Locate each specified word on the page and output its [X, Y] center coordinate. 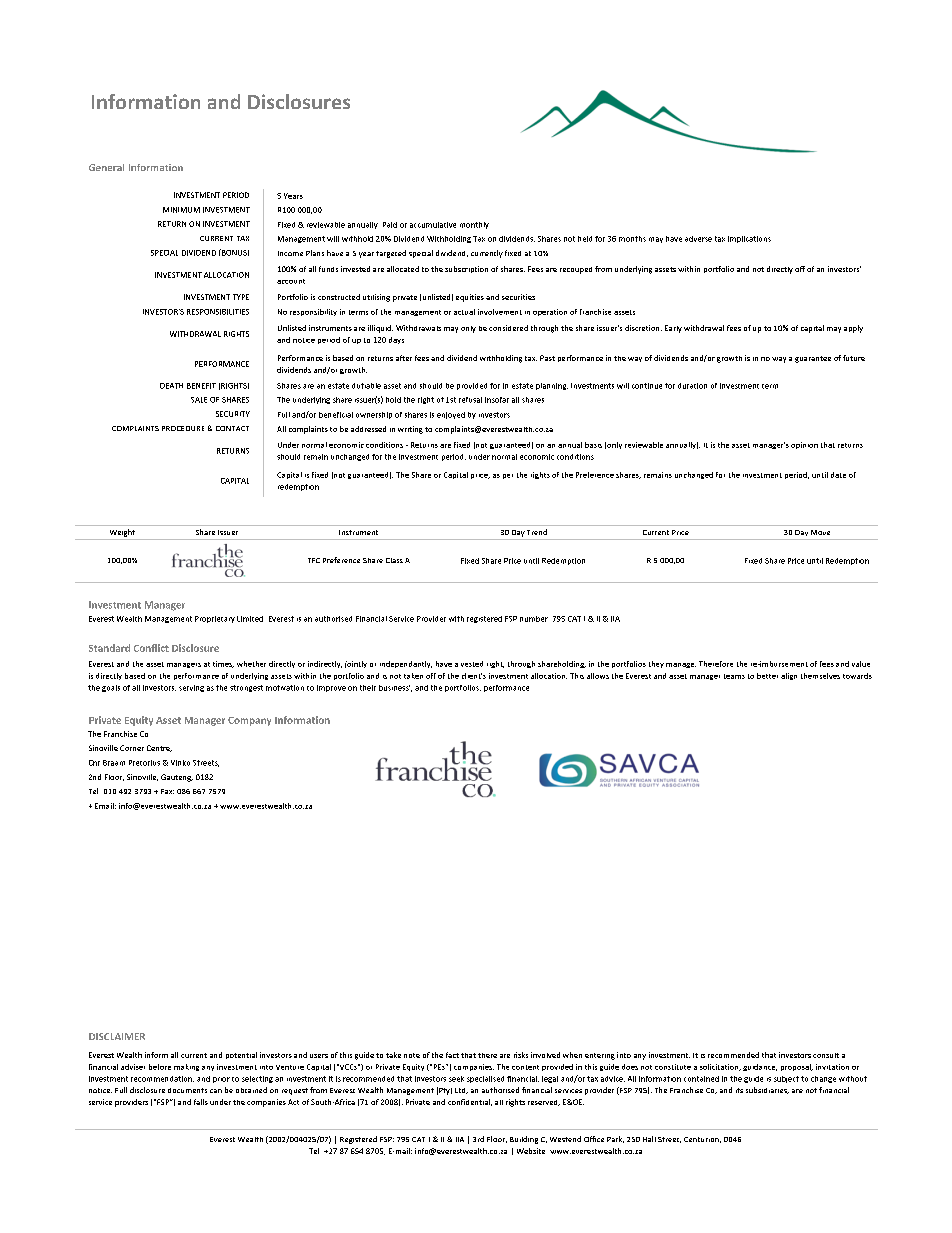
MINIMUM [181, 210]
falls [201, 1102]
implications [749, 239]
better [767, 676]
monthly [474, 225]
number [534, 619]
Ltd [461, 1091]
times [223, 664]
